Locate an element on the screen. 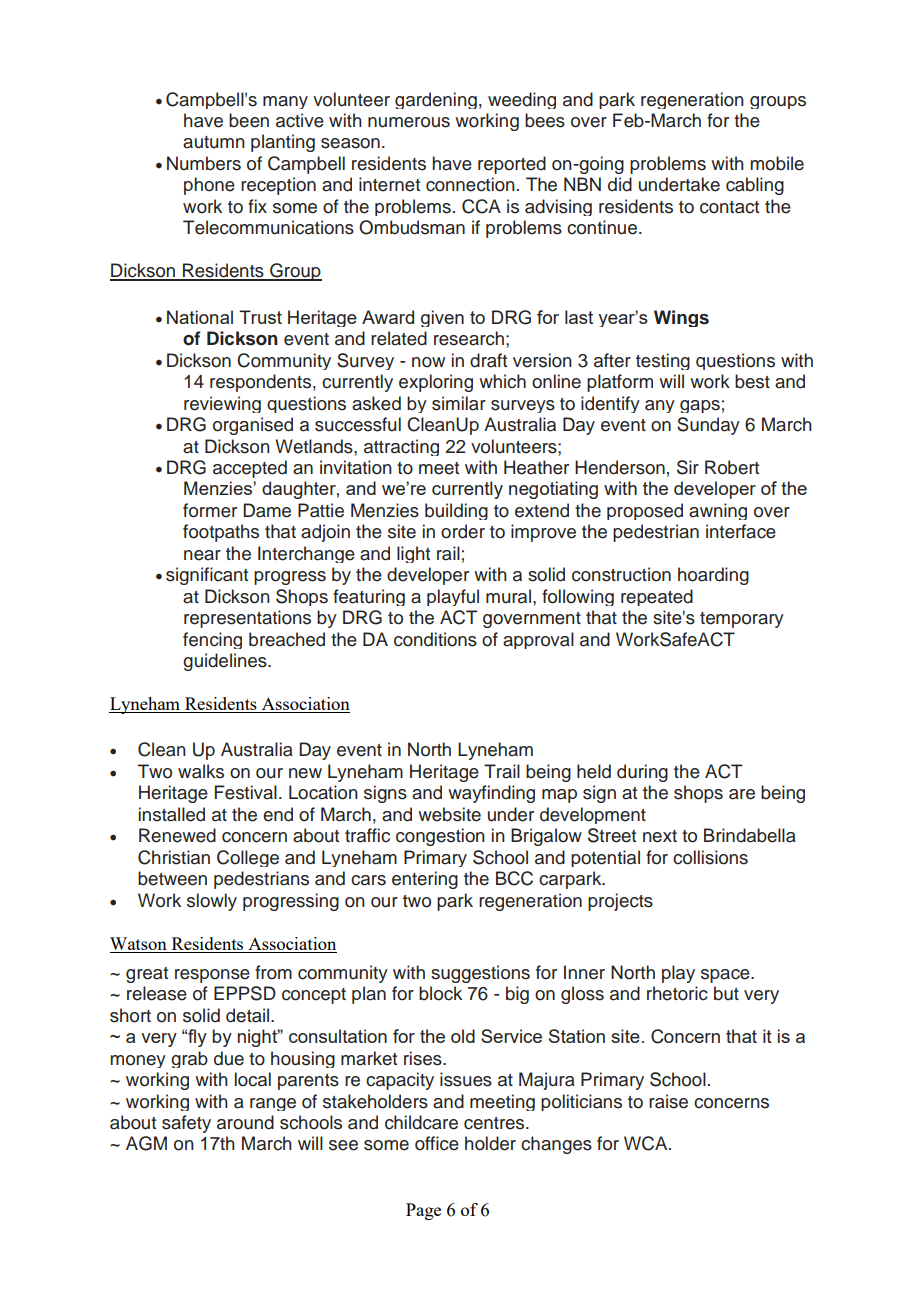 This screenshot has height=1308, width=924. office is located at coordinates (437, 1143).
